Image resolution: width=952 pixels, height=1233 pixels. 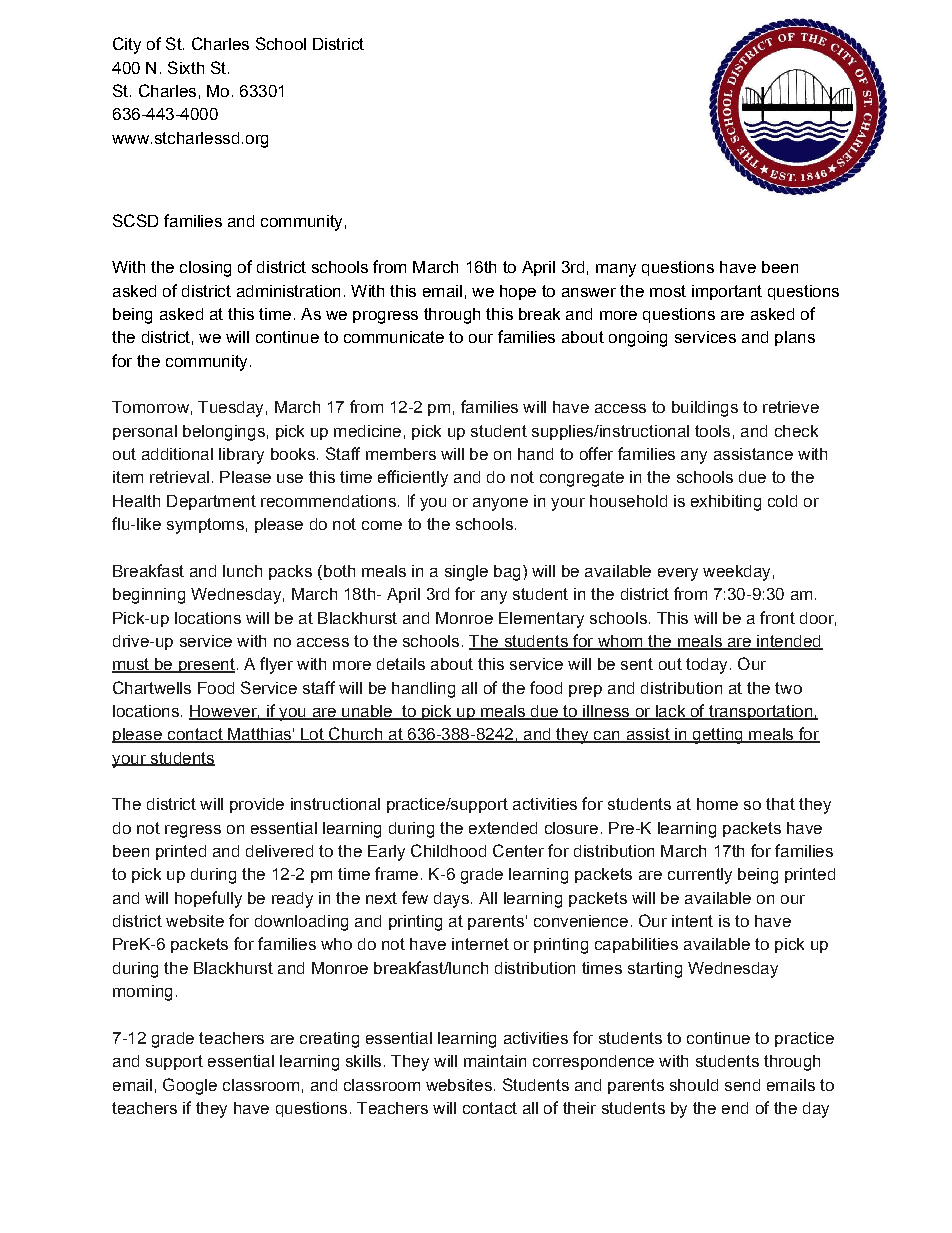 I want to click on Google, so click(x=190, y=1086).
